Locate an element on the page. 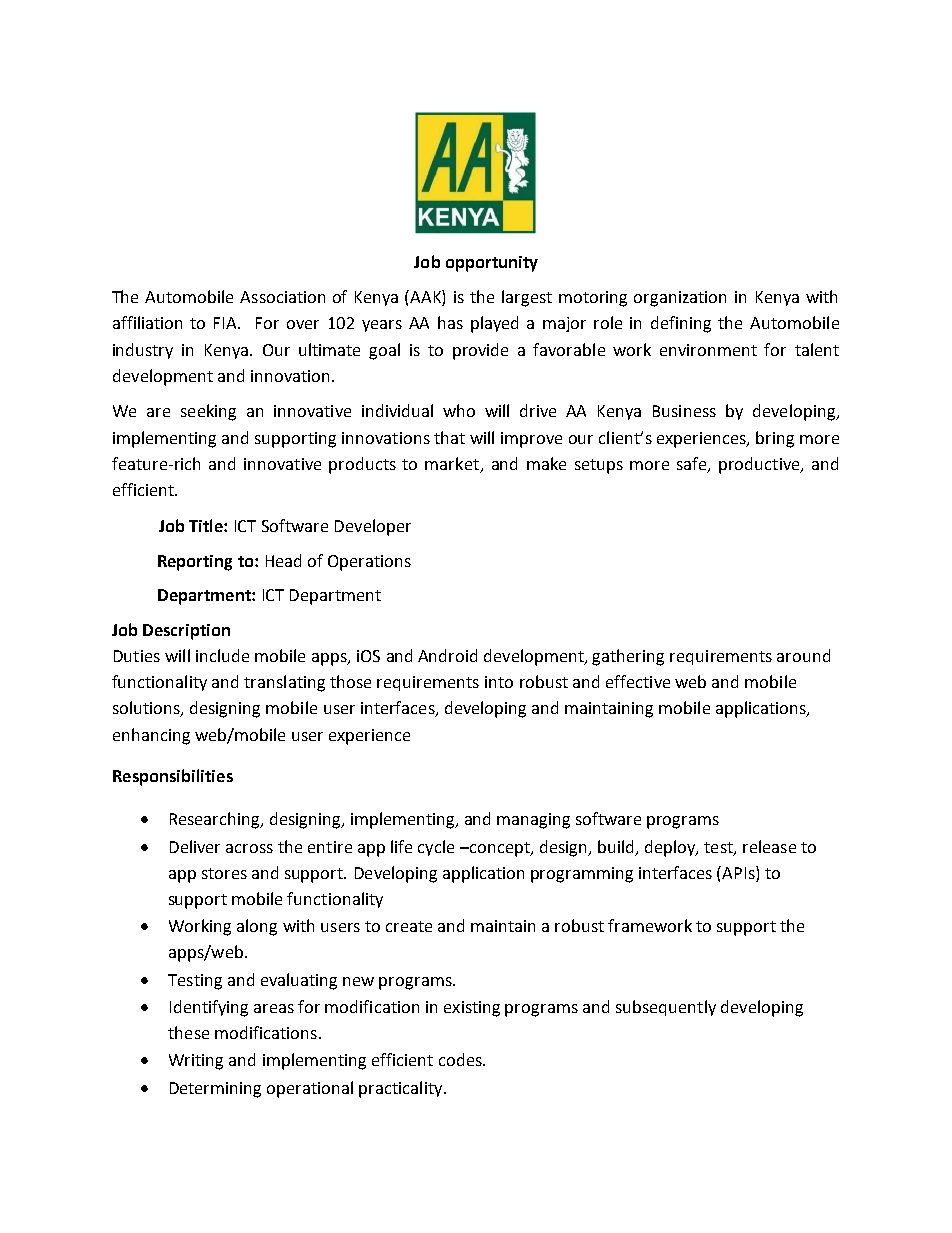 The width and height of the document is (952, 1233). organization is located at coordinates (680, 299).
